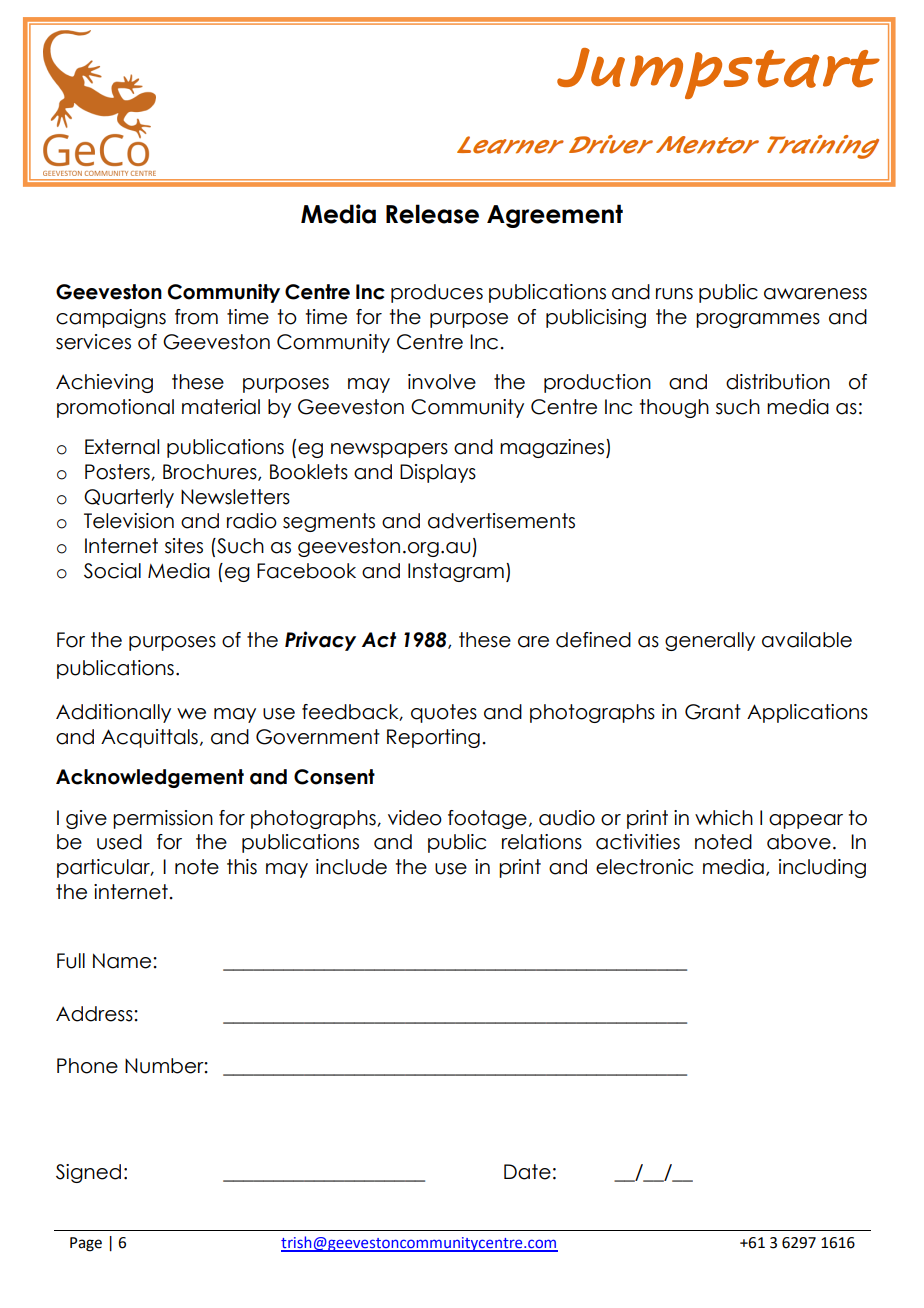 Image resolution: width=924 pixels, height=1308 pixels. Describe the element at coordinates (718, 73) in the screenshot. I see `Jumpstart` at that location.
